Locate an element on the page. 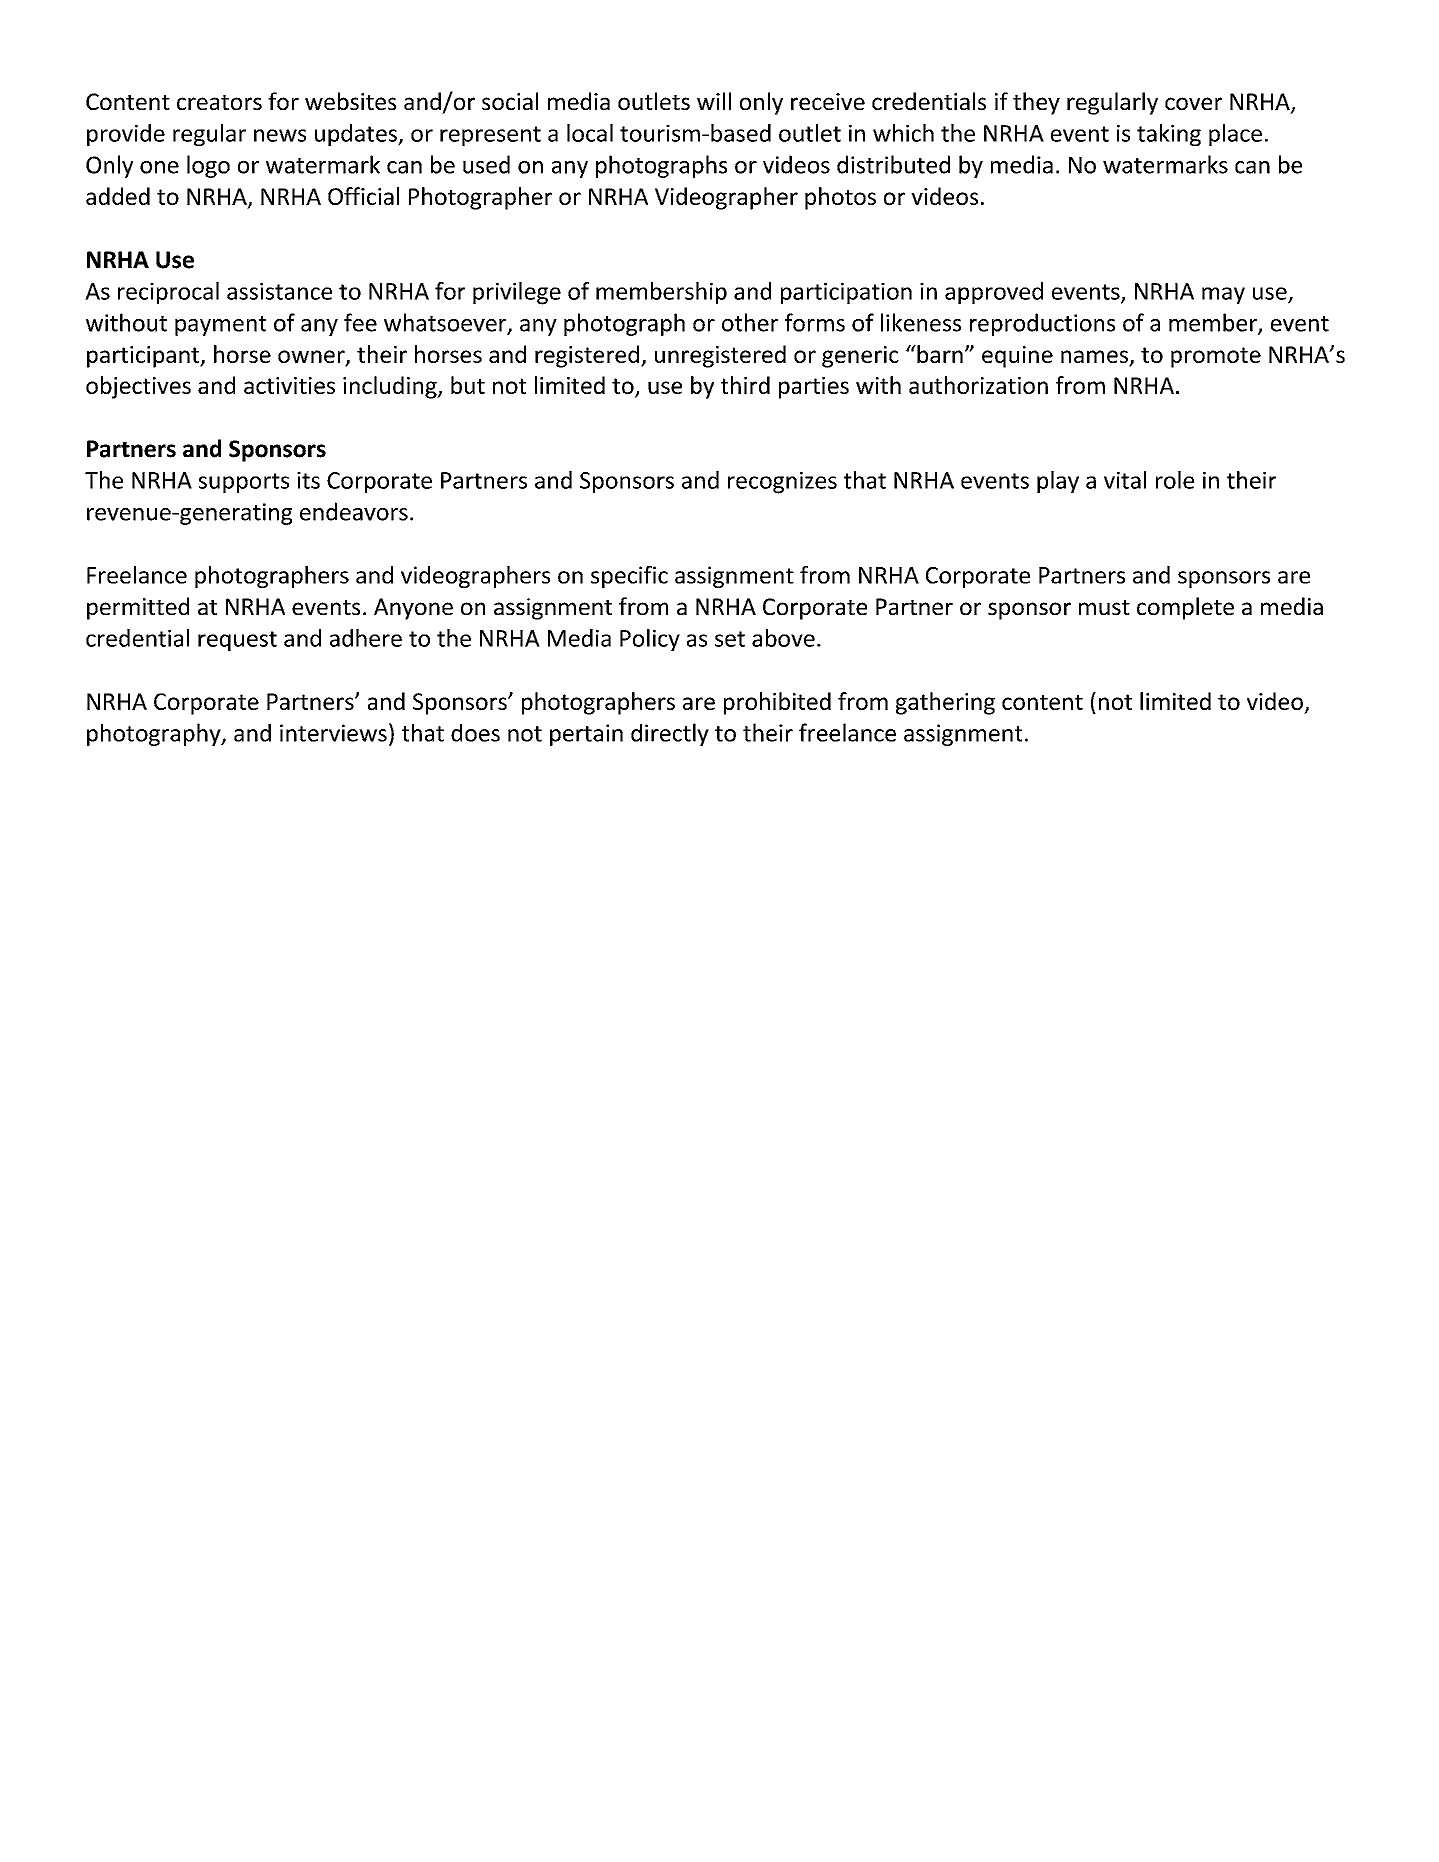 This page has width=1439, height=1862. gathering is located at coordinates (945, 703).
